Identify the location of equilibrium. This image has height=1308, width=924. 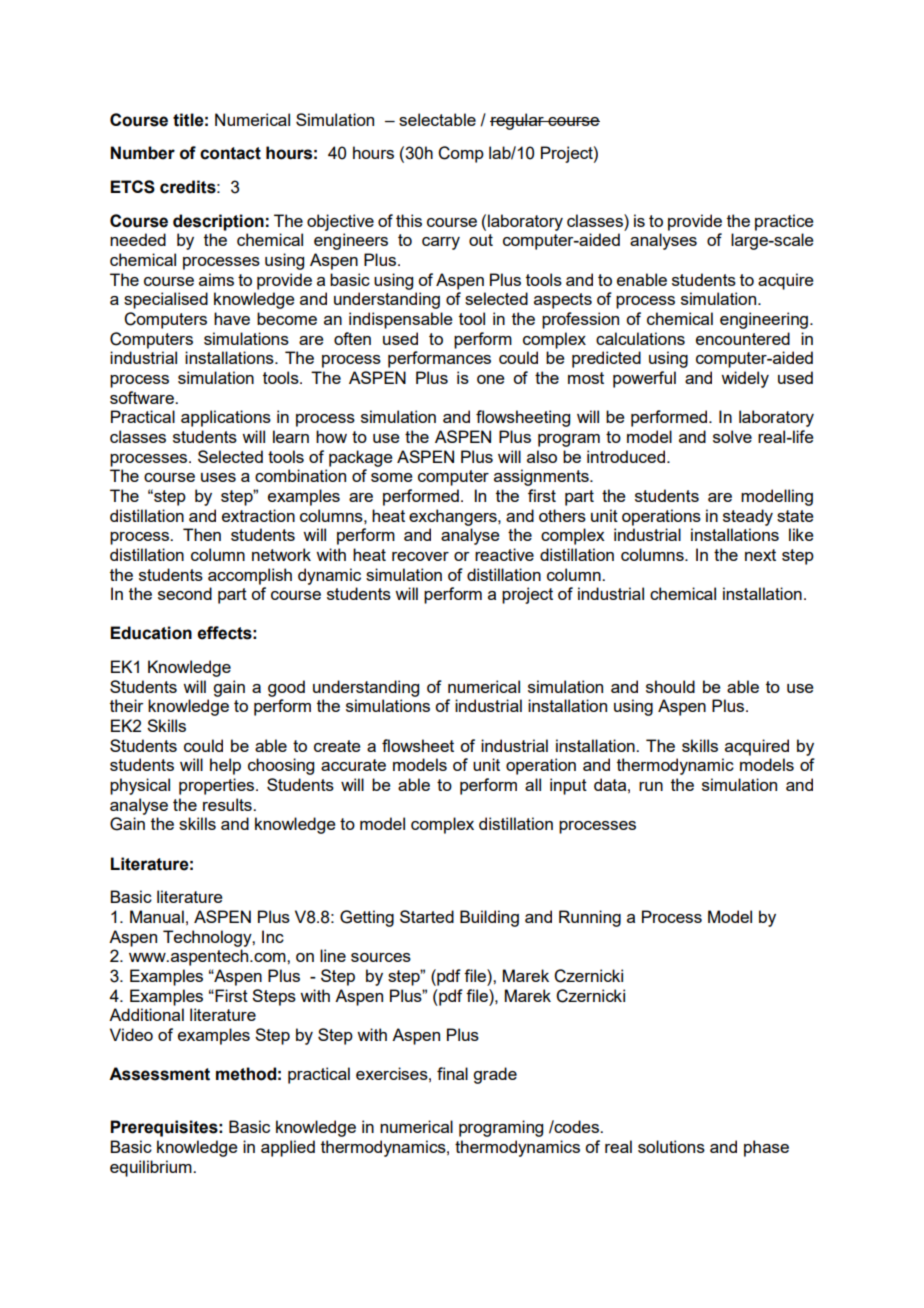
(152, 1168).
